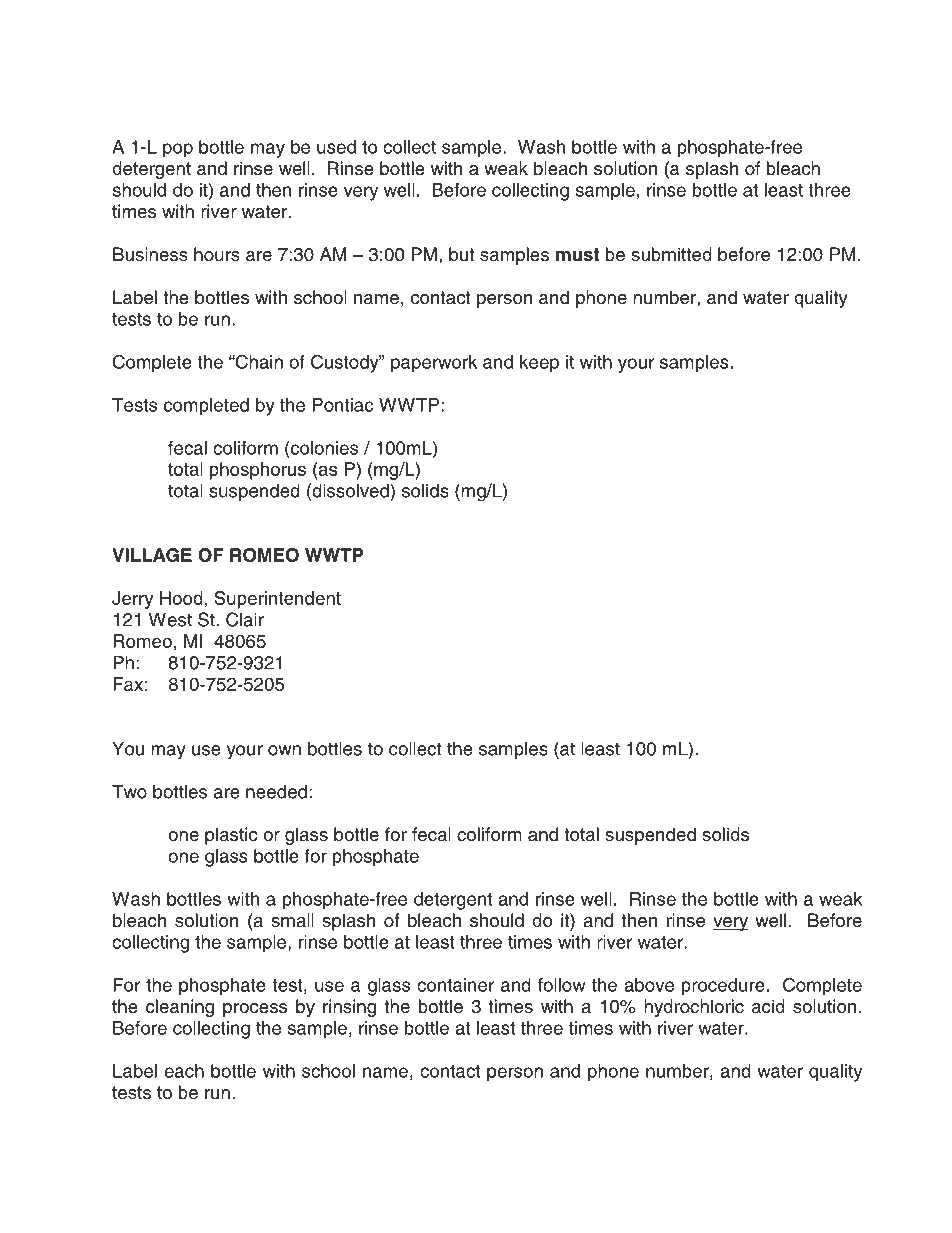 The width and height of the screenshot is (952, 1233). Describe the element at coordinates (539, 363) in the screenshot. I see `keep` at that location.
